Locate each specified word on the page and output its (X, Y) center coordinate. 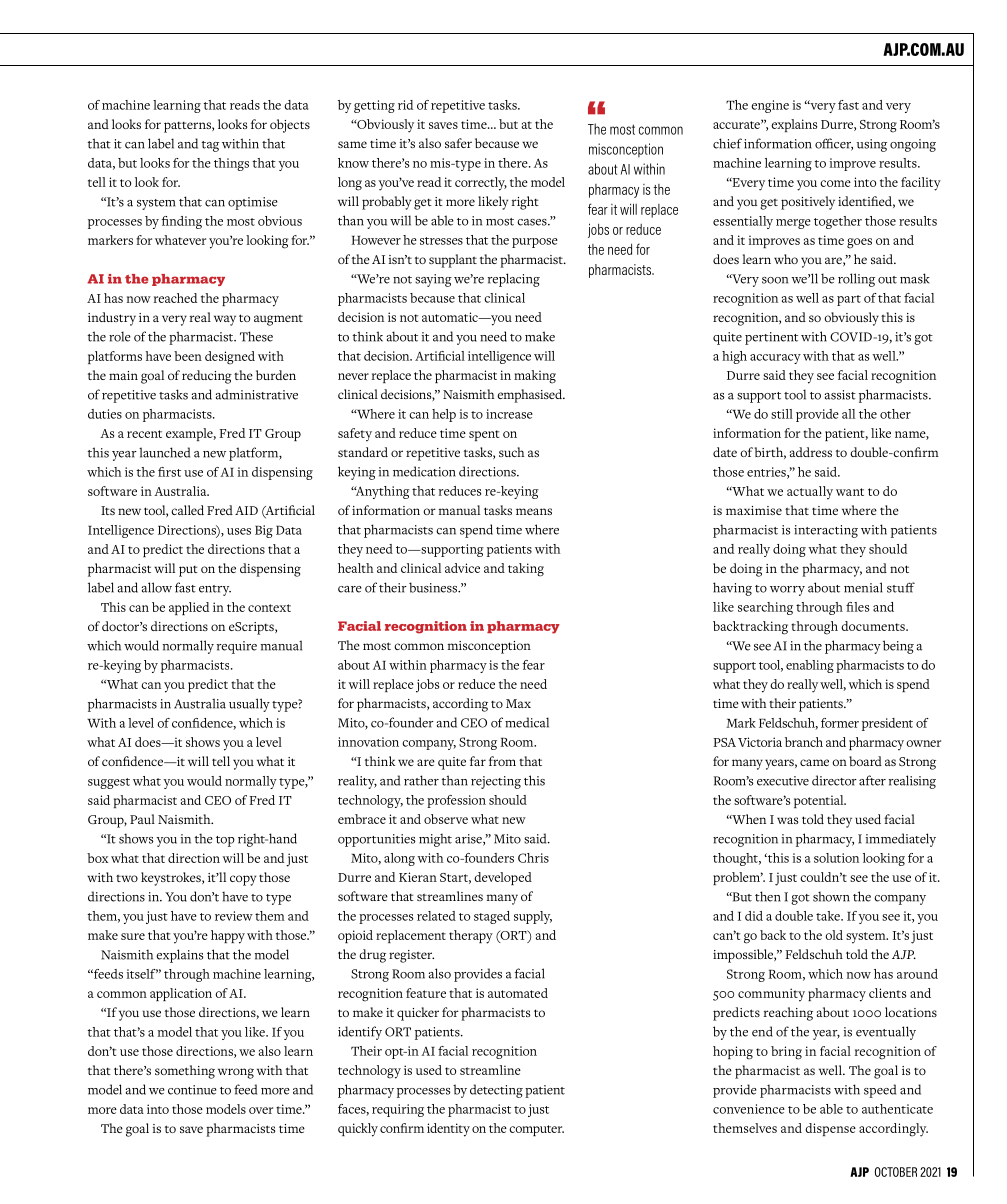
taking (526, 570)
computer (536, 1130)
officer (834, 144)
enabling (810, 666)
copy (243, 880)
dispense (830, 1129)
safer (458, 143)
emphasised (531, 396)
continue (192, 1090)
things (231, 164)
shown (831, 896)
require (237, 647)
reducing (207, 377)
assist (840, 395)
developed (503, 878)
